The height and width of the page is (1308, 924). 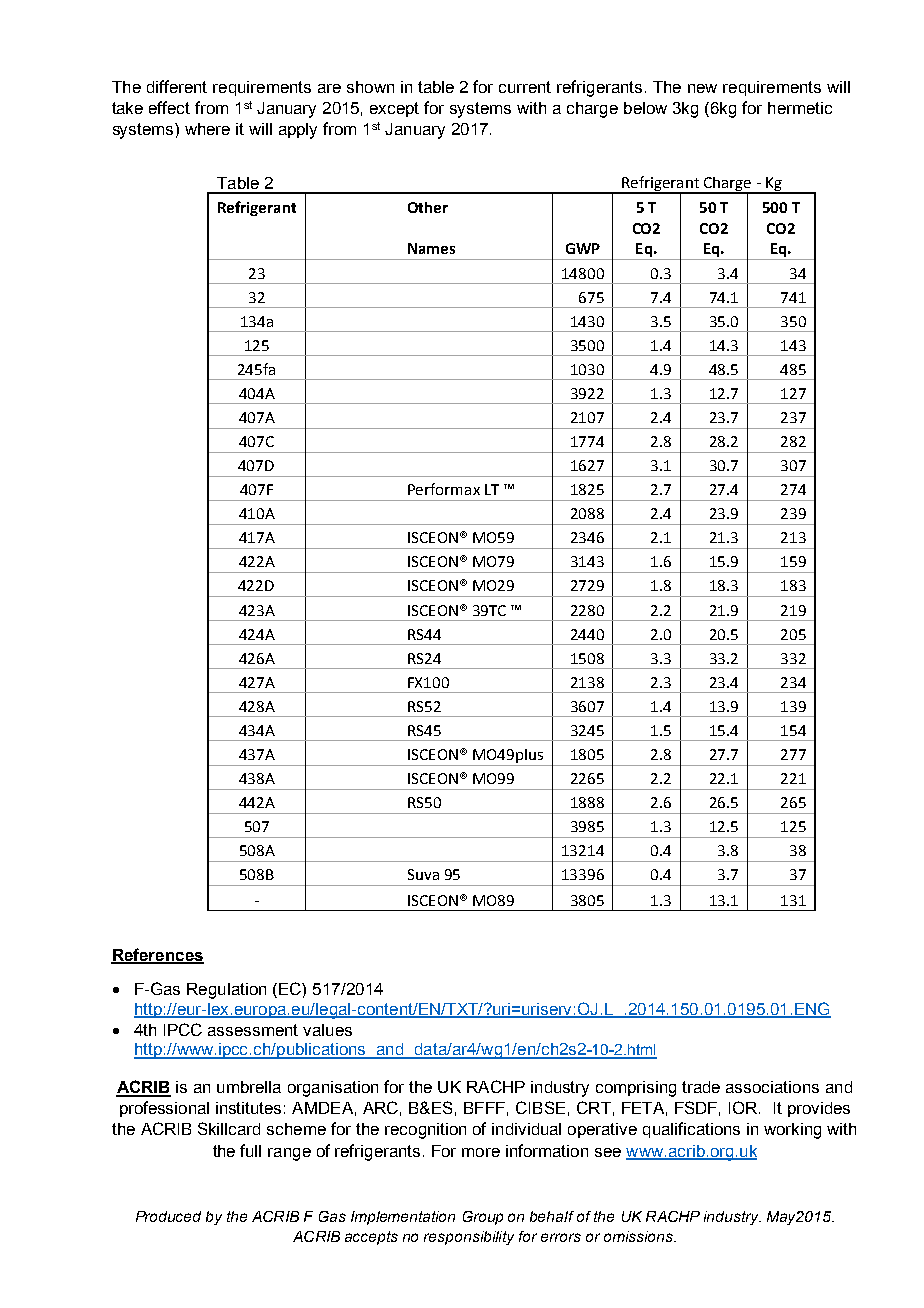 What do you see at coordinates (583, 248) in the page?
I see `GWP` at bounding box center [583, 248].
